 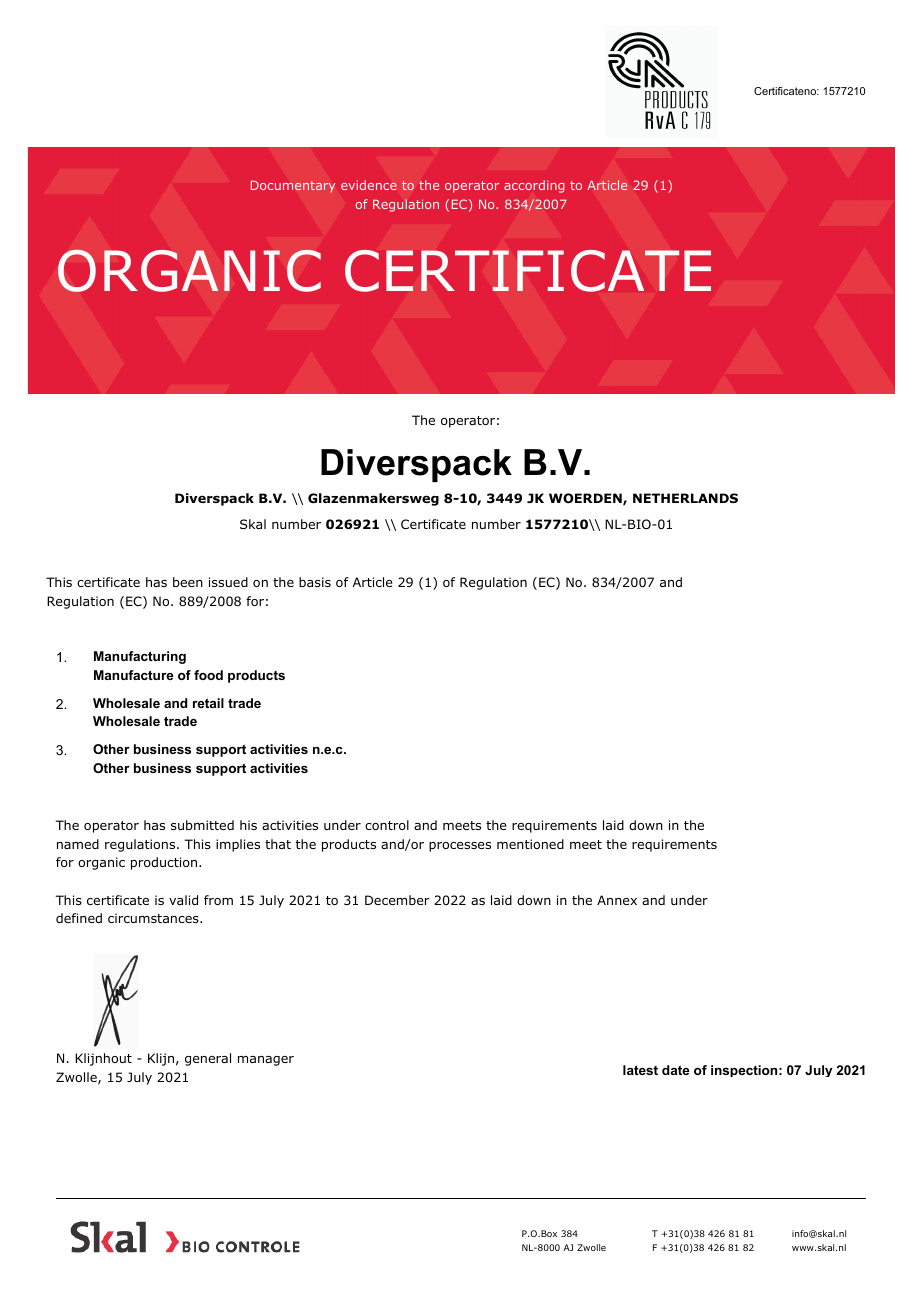 I want to click on Annex, so click(x=617, y=900).
